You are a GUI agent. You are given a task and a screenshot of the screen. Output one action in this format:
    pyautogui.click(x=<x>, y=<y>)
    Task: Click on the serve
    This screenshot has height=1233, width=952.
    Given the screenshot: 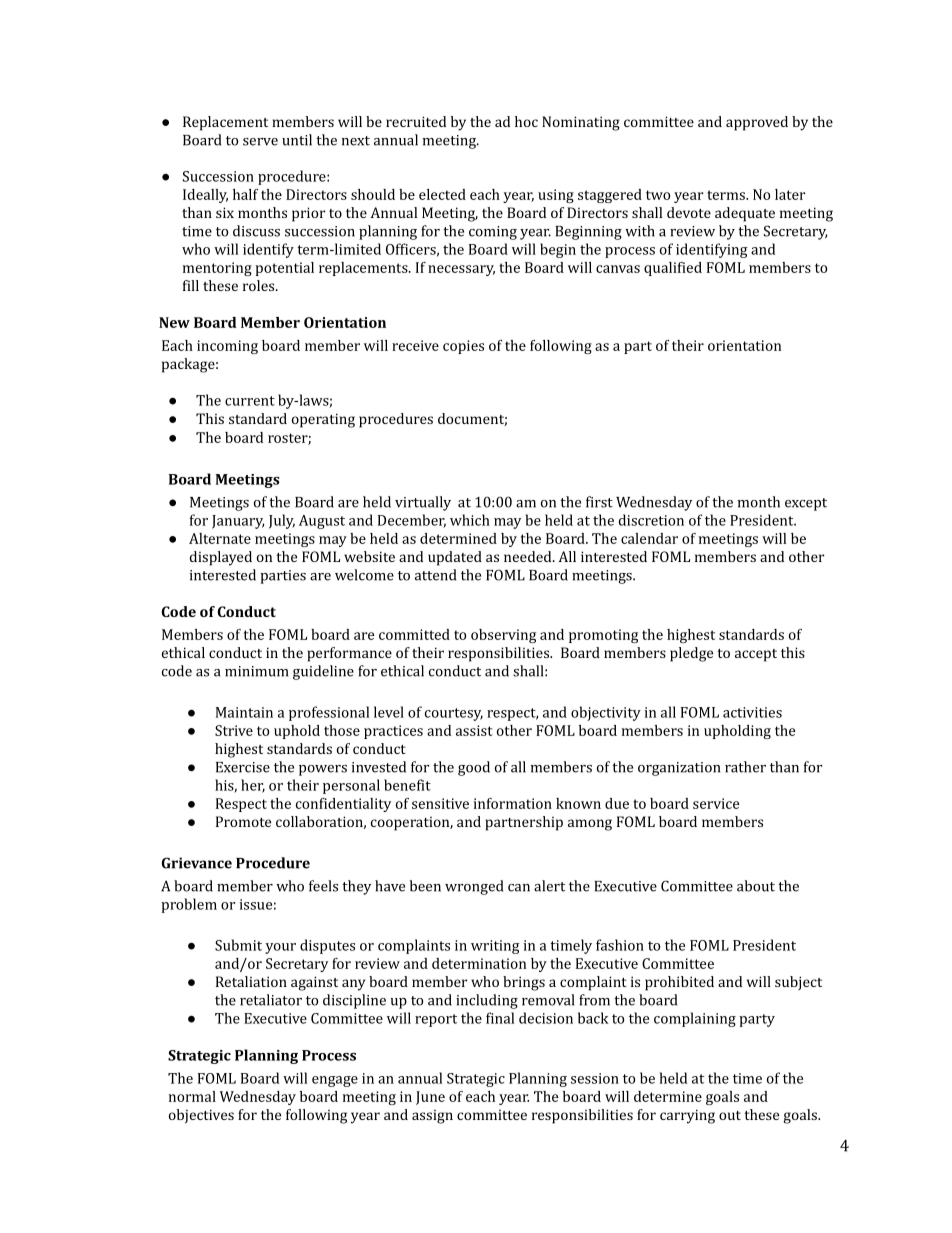 What is the action you would take?
    pyautogui.click(x=260, y=142)
